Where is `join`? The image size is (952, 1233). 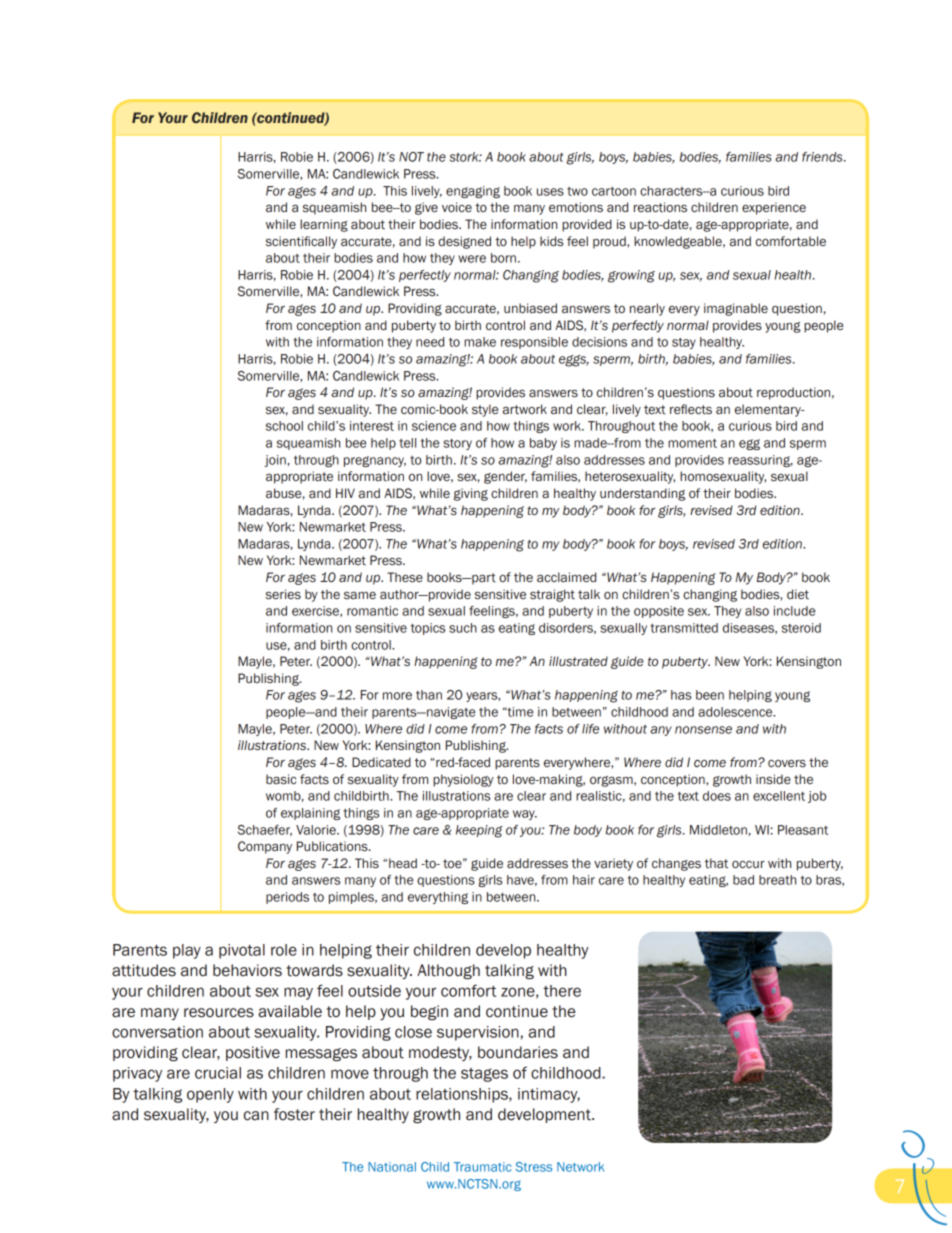
join is located at coordinates (275, 461).
